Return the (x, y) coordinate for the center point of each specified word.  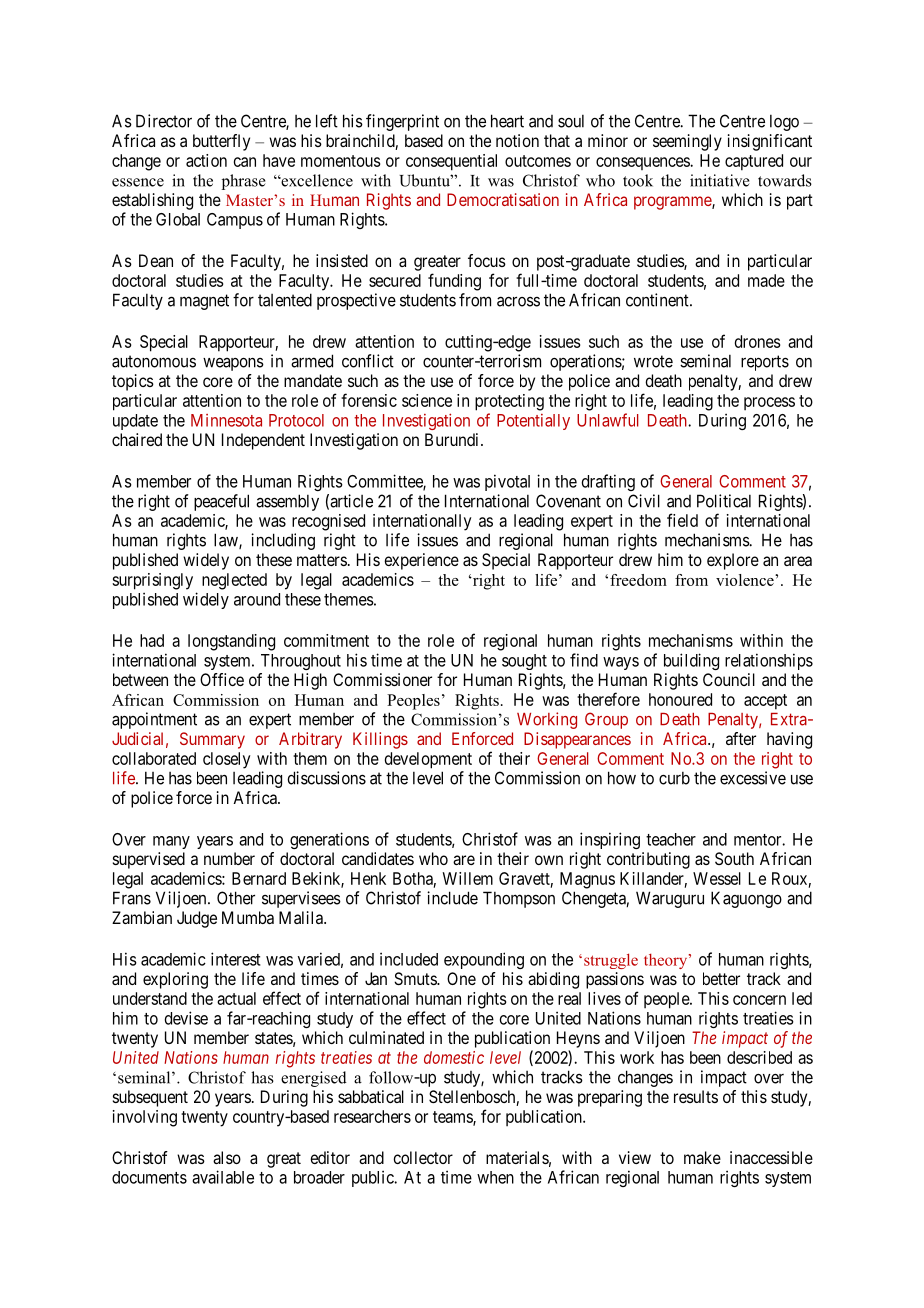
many (171, 842)
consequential (451, 162)
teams (453, 1118)
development (428, 760)
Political (724, 501)
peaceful (221, 502)
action (206, 160)
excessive (753, 778)
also (227, 1157)
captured (754, 162)
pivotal (507, 482)
